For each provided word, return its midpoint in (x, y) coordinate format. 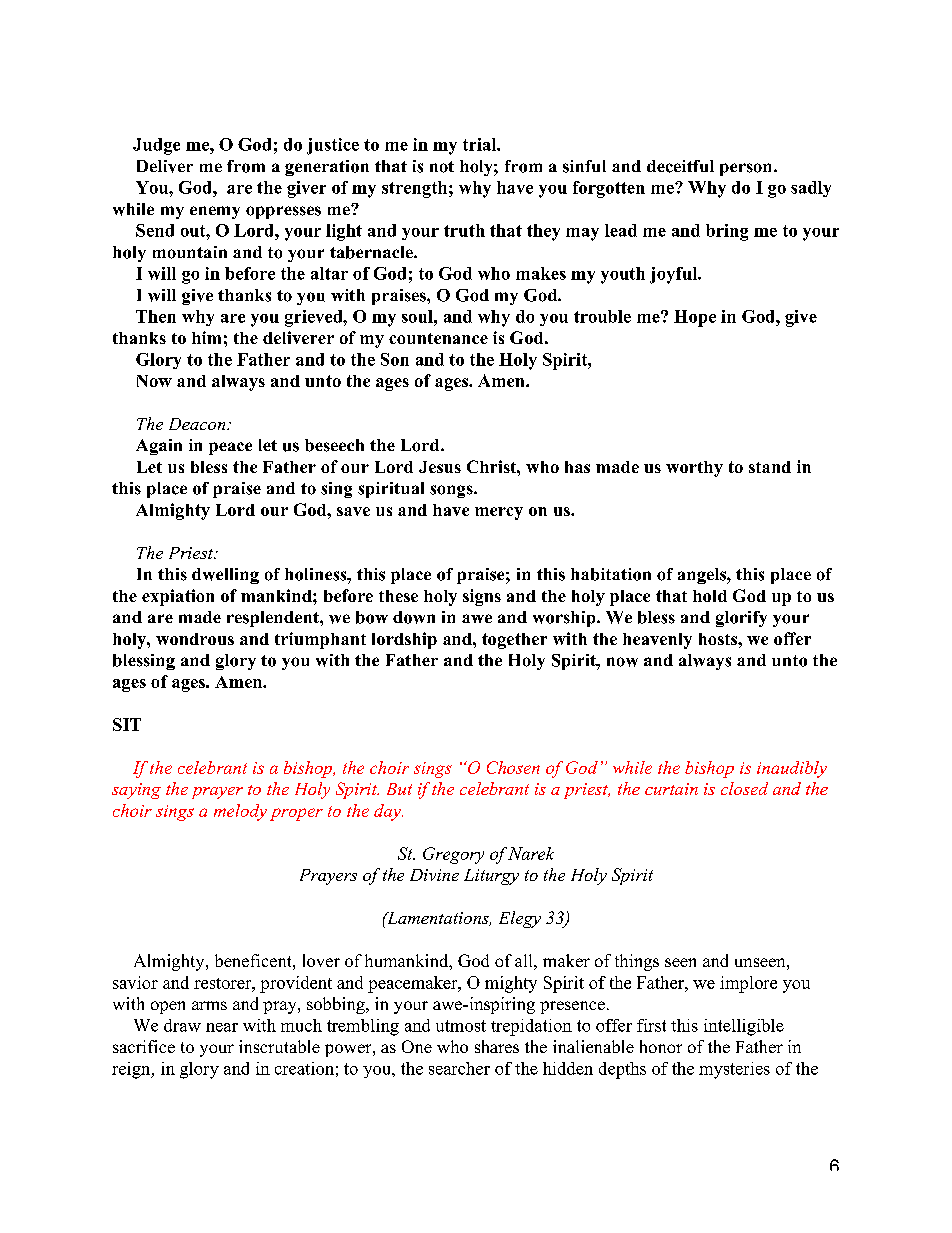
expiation (178, 597)
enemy (215, 212)
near (222, 1027)
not (442, 167)
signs (482, 597)
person (747, 169)
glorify (741, 619)
